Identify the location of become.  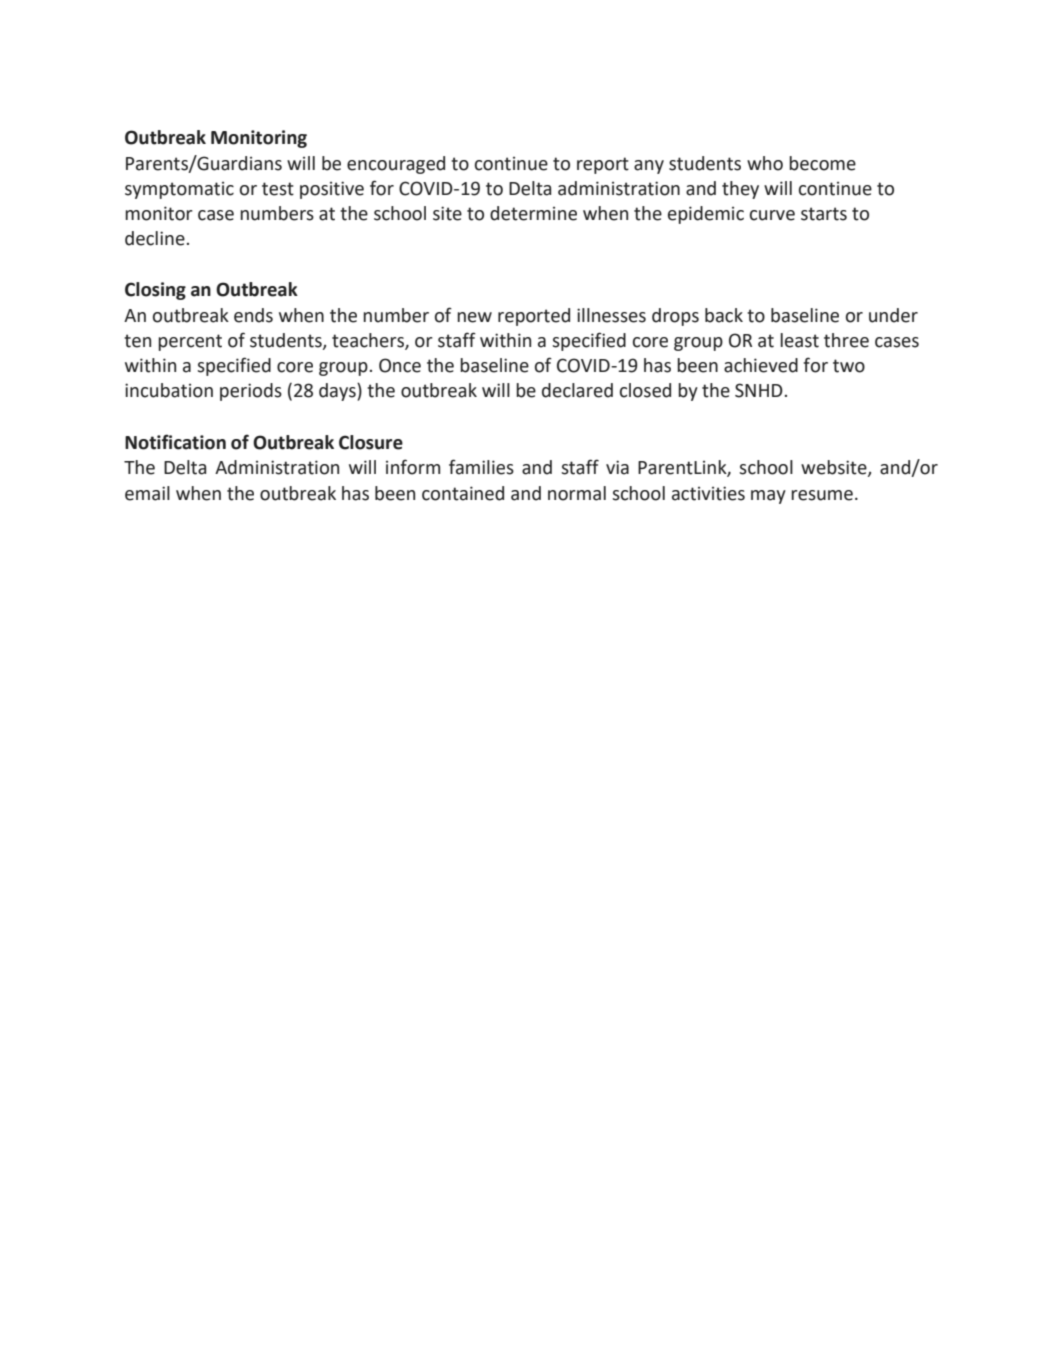
(822, 163).
